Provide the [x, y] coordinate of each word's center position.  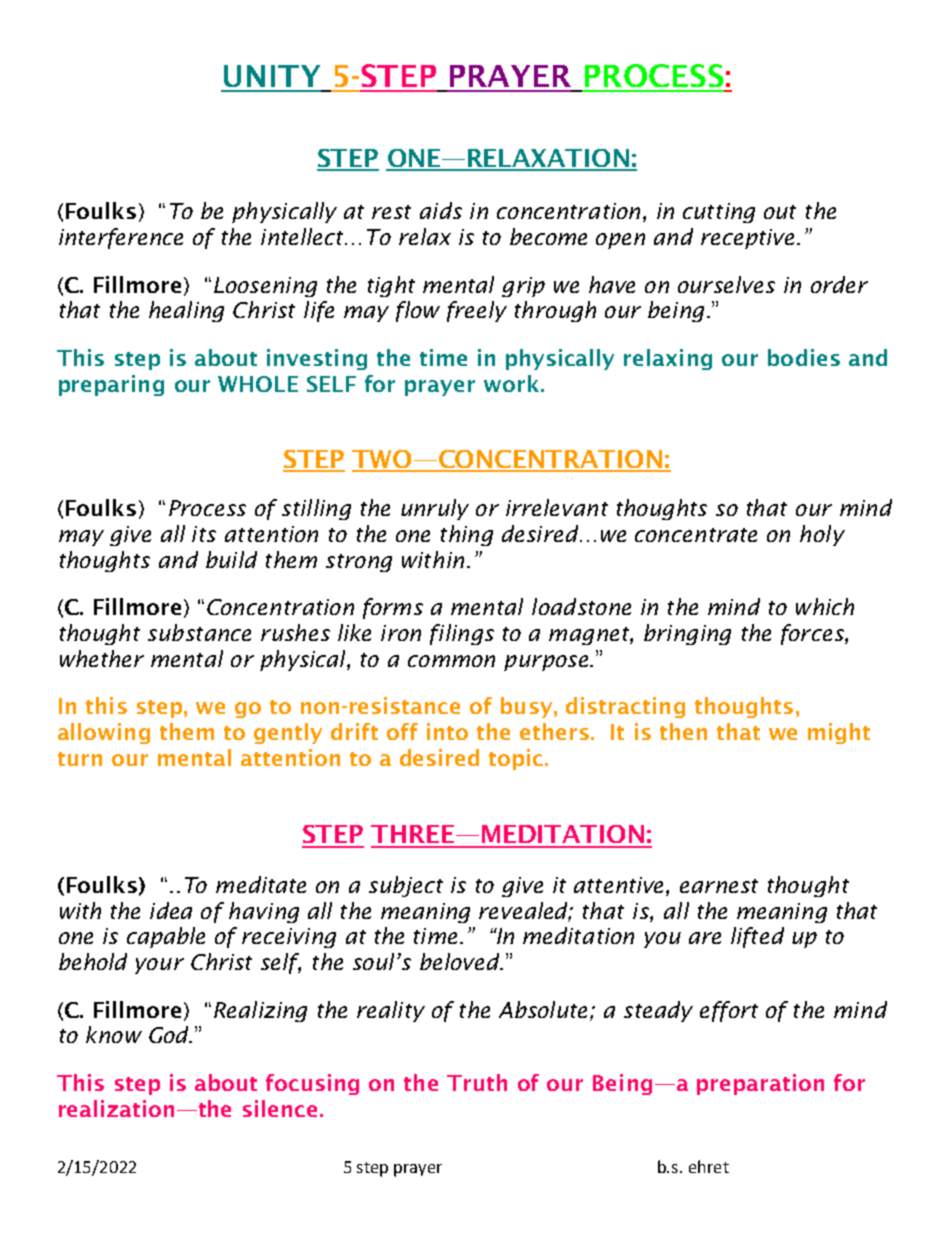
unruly [435, 509]
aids [441, 210]
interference [121, 238]
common [451, 661]
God [170, 1034]
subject [406, 886]
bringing [687, 634]
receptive [747, 239]
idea [171, 910]
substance [199, 632]
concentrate [696, 535]
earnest [719, 886]
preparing [111, 385]
